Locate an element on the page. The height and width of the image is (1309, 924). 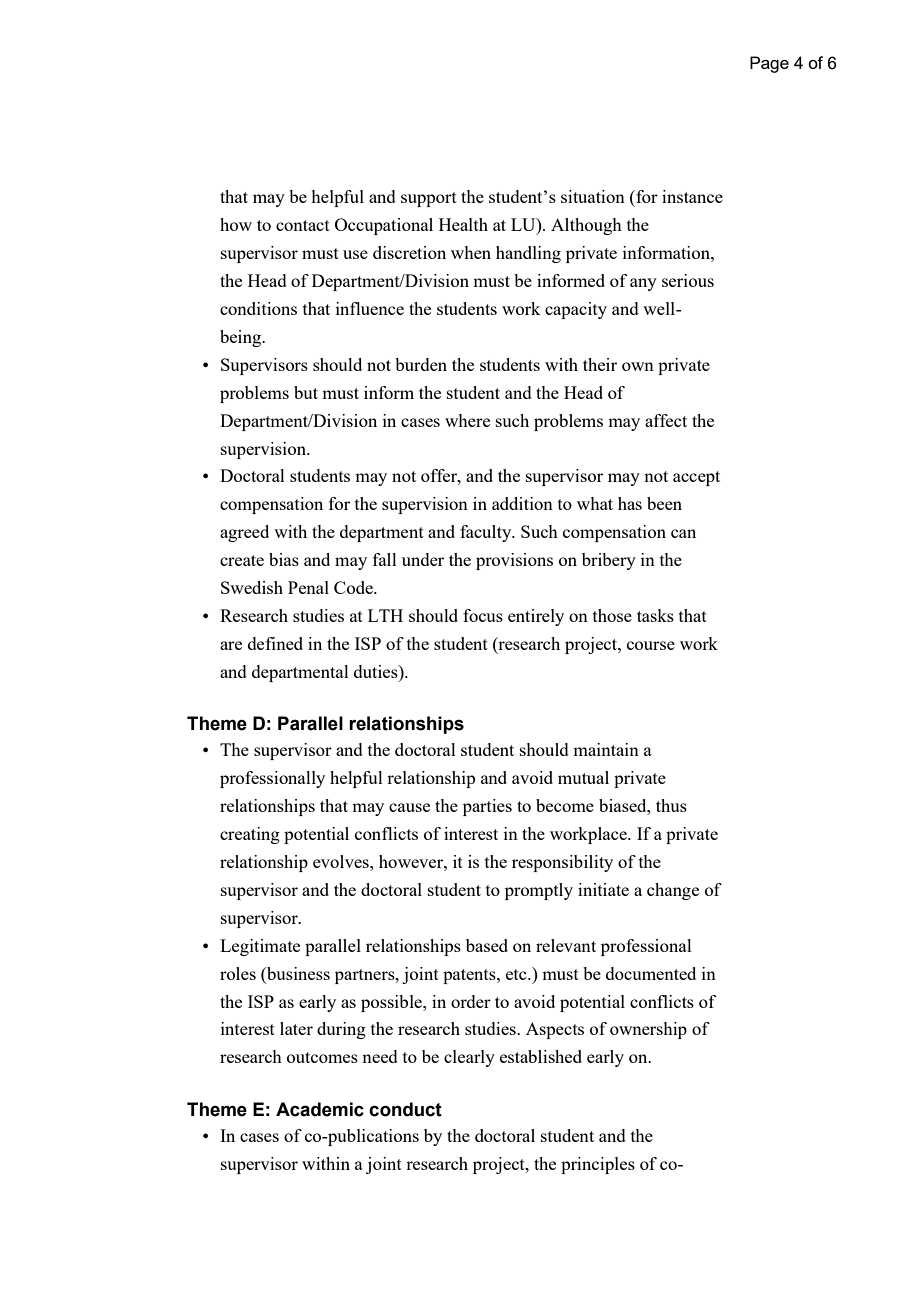
accept is located at coordinates (696, 478).
